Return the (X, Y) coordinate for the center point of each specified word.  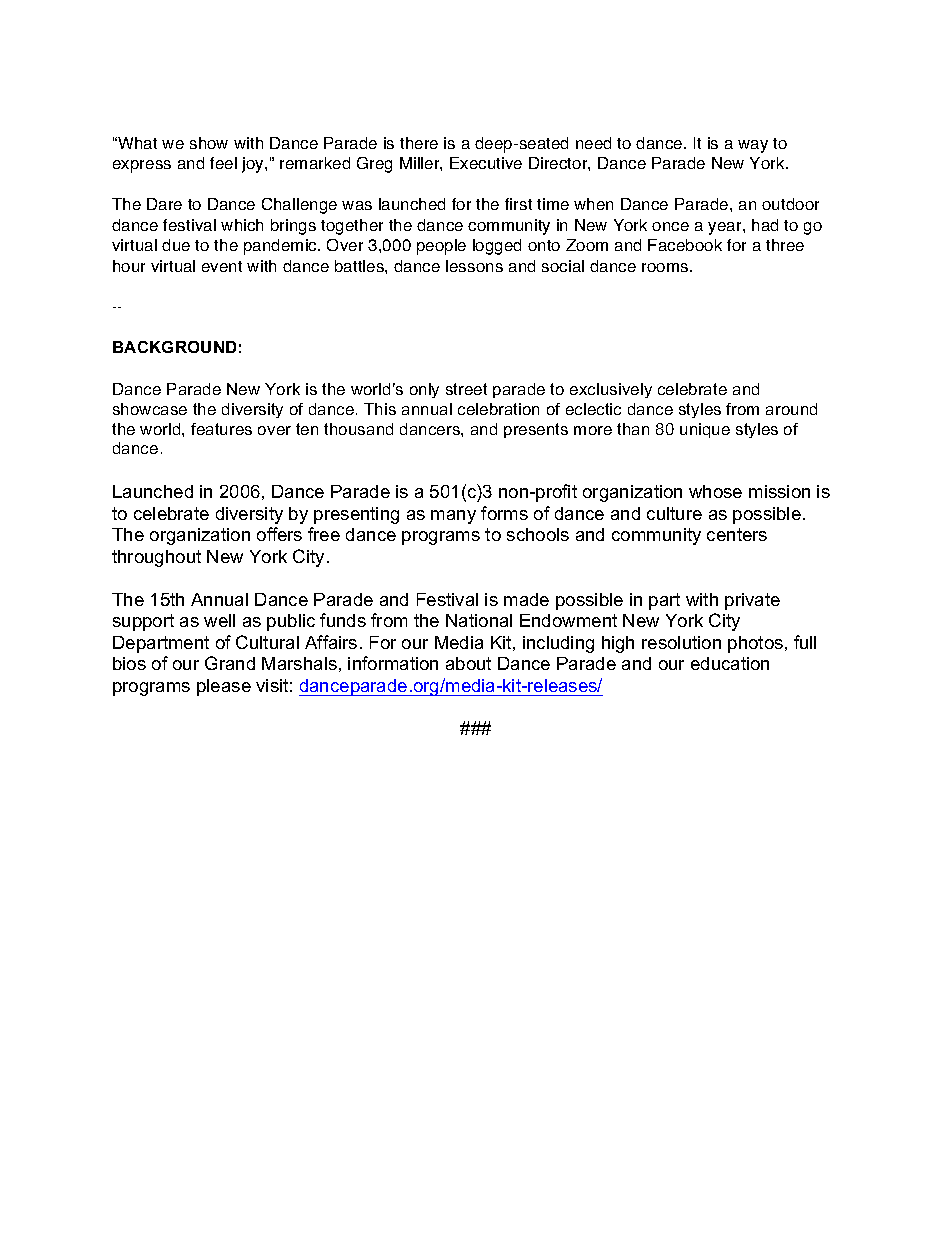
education (730, 663)
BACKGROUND (174, 347)
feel (223, 163)
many (453, 517)
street (466, 389)
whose (715, 491)
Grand (230, 663)
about (468, 663)
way (753, 146)
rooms (666, 267)
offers (279, 534)
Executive (486, 163)
